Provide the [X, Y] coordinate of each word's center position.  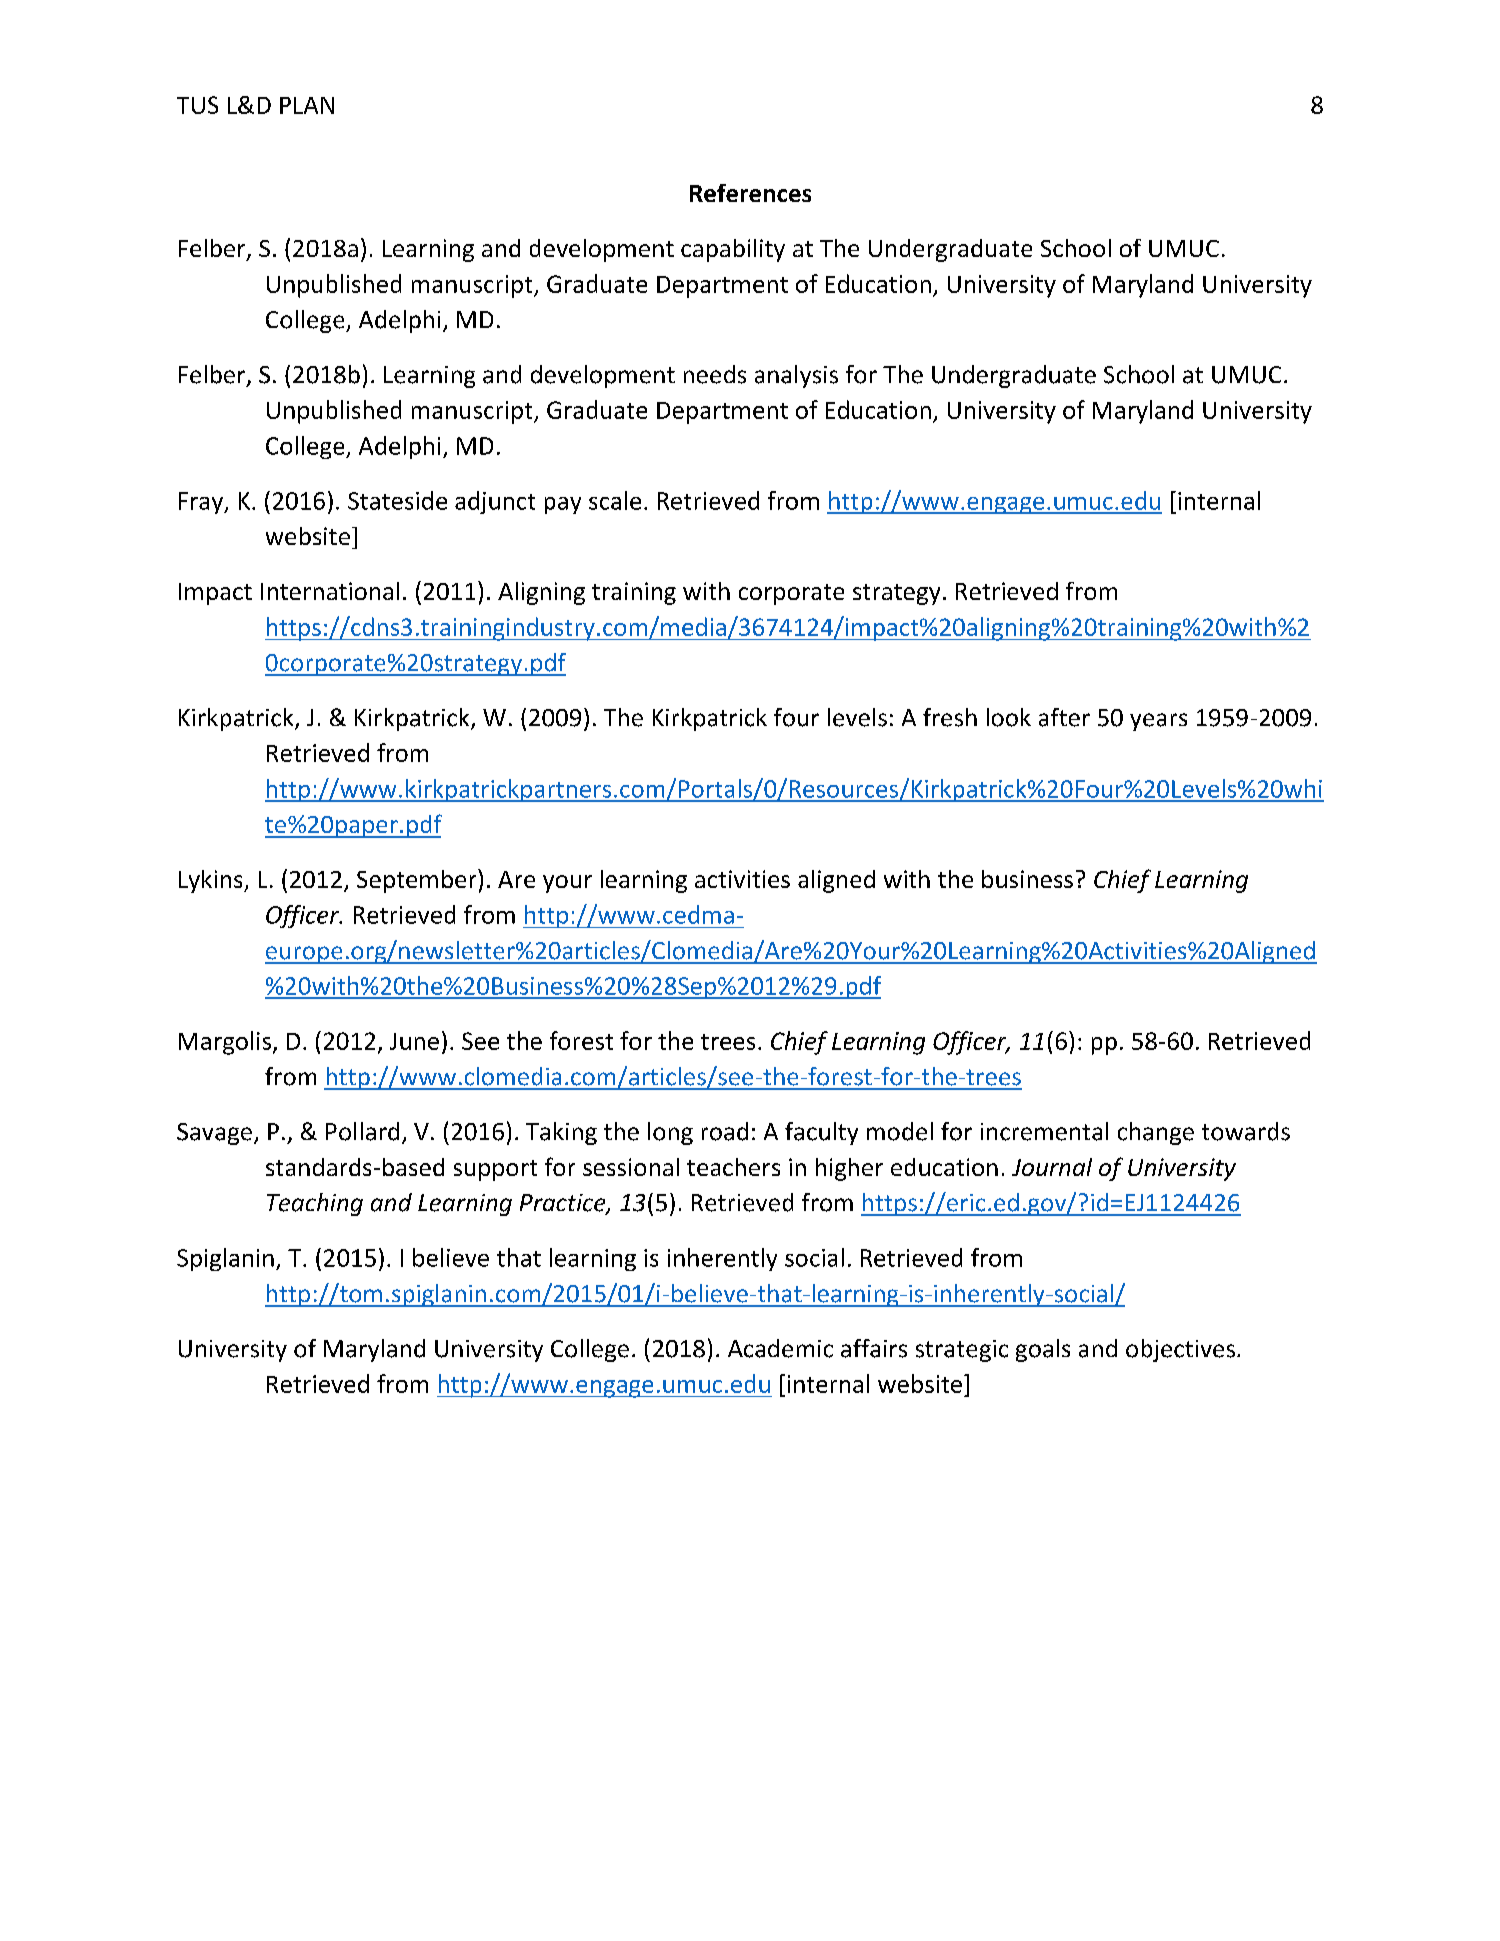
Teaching [315, 1204]
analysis [796, 376]
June [414, 1041]
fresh [950, 717]
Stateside [397, 500]
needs [715, 374]
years [1158, 722]
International [330, 591]
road [725, 1131]
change [1156, 1133]
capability [733, 250]
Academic [780, 1348]
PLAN [307, 105]
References [750, 193]
